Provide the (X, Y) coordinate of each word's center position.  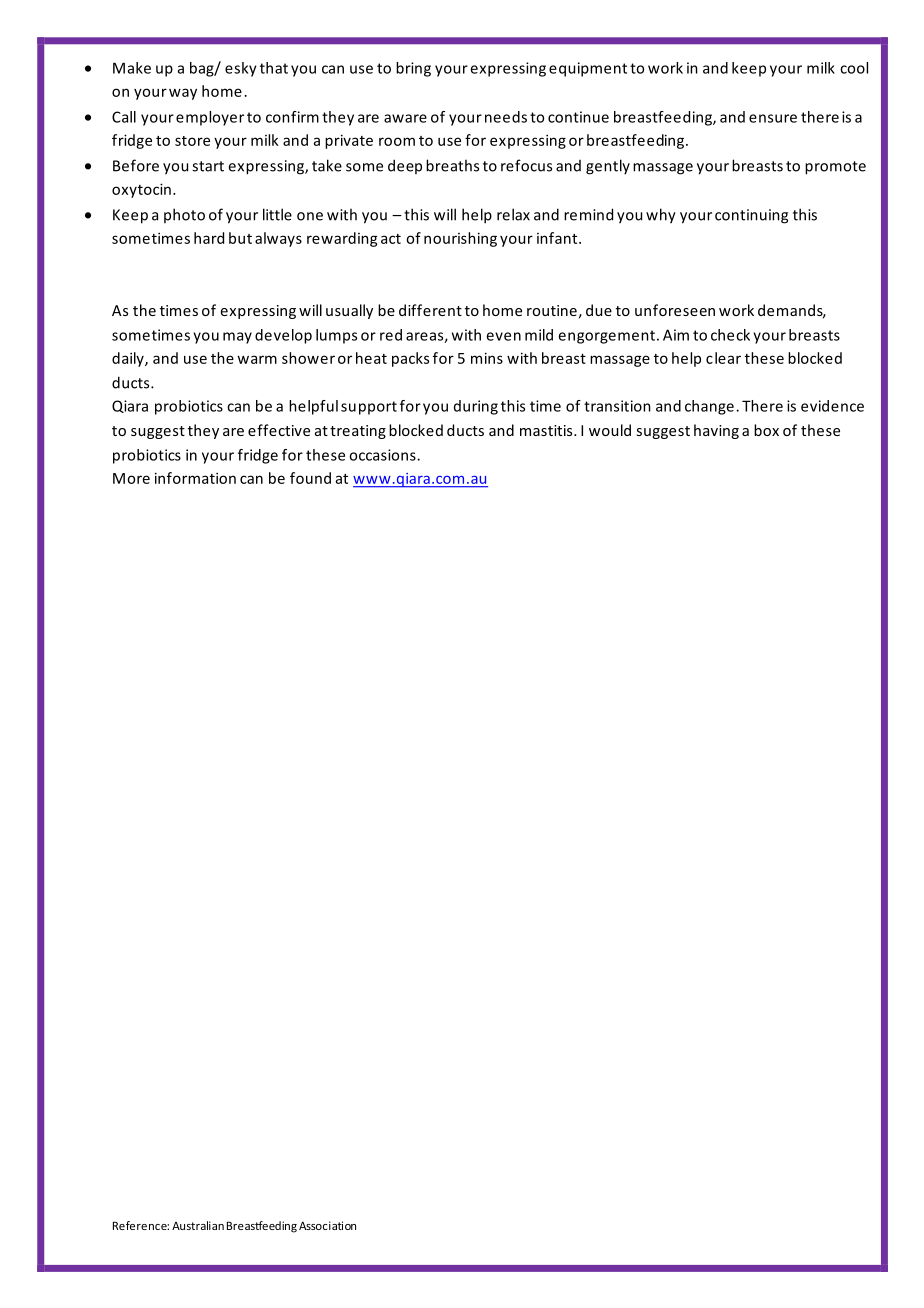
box (766, 430)
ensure (773, 118)
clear (723, 358)
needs (506, 117)
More (131, 478)
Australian (198, 1225)
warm (257, 359)
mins (487, 358)
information (195, 478)
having (716, 431)
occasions (383, 455)
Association (327, 1225)
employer (210, 118)
